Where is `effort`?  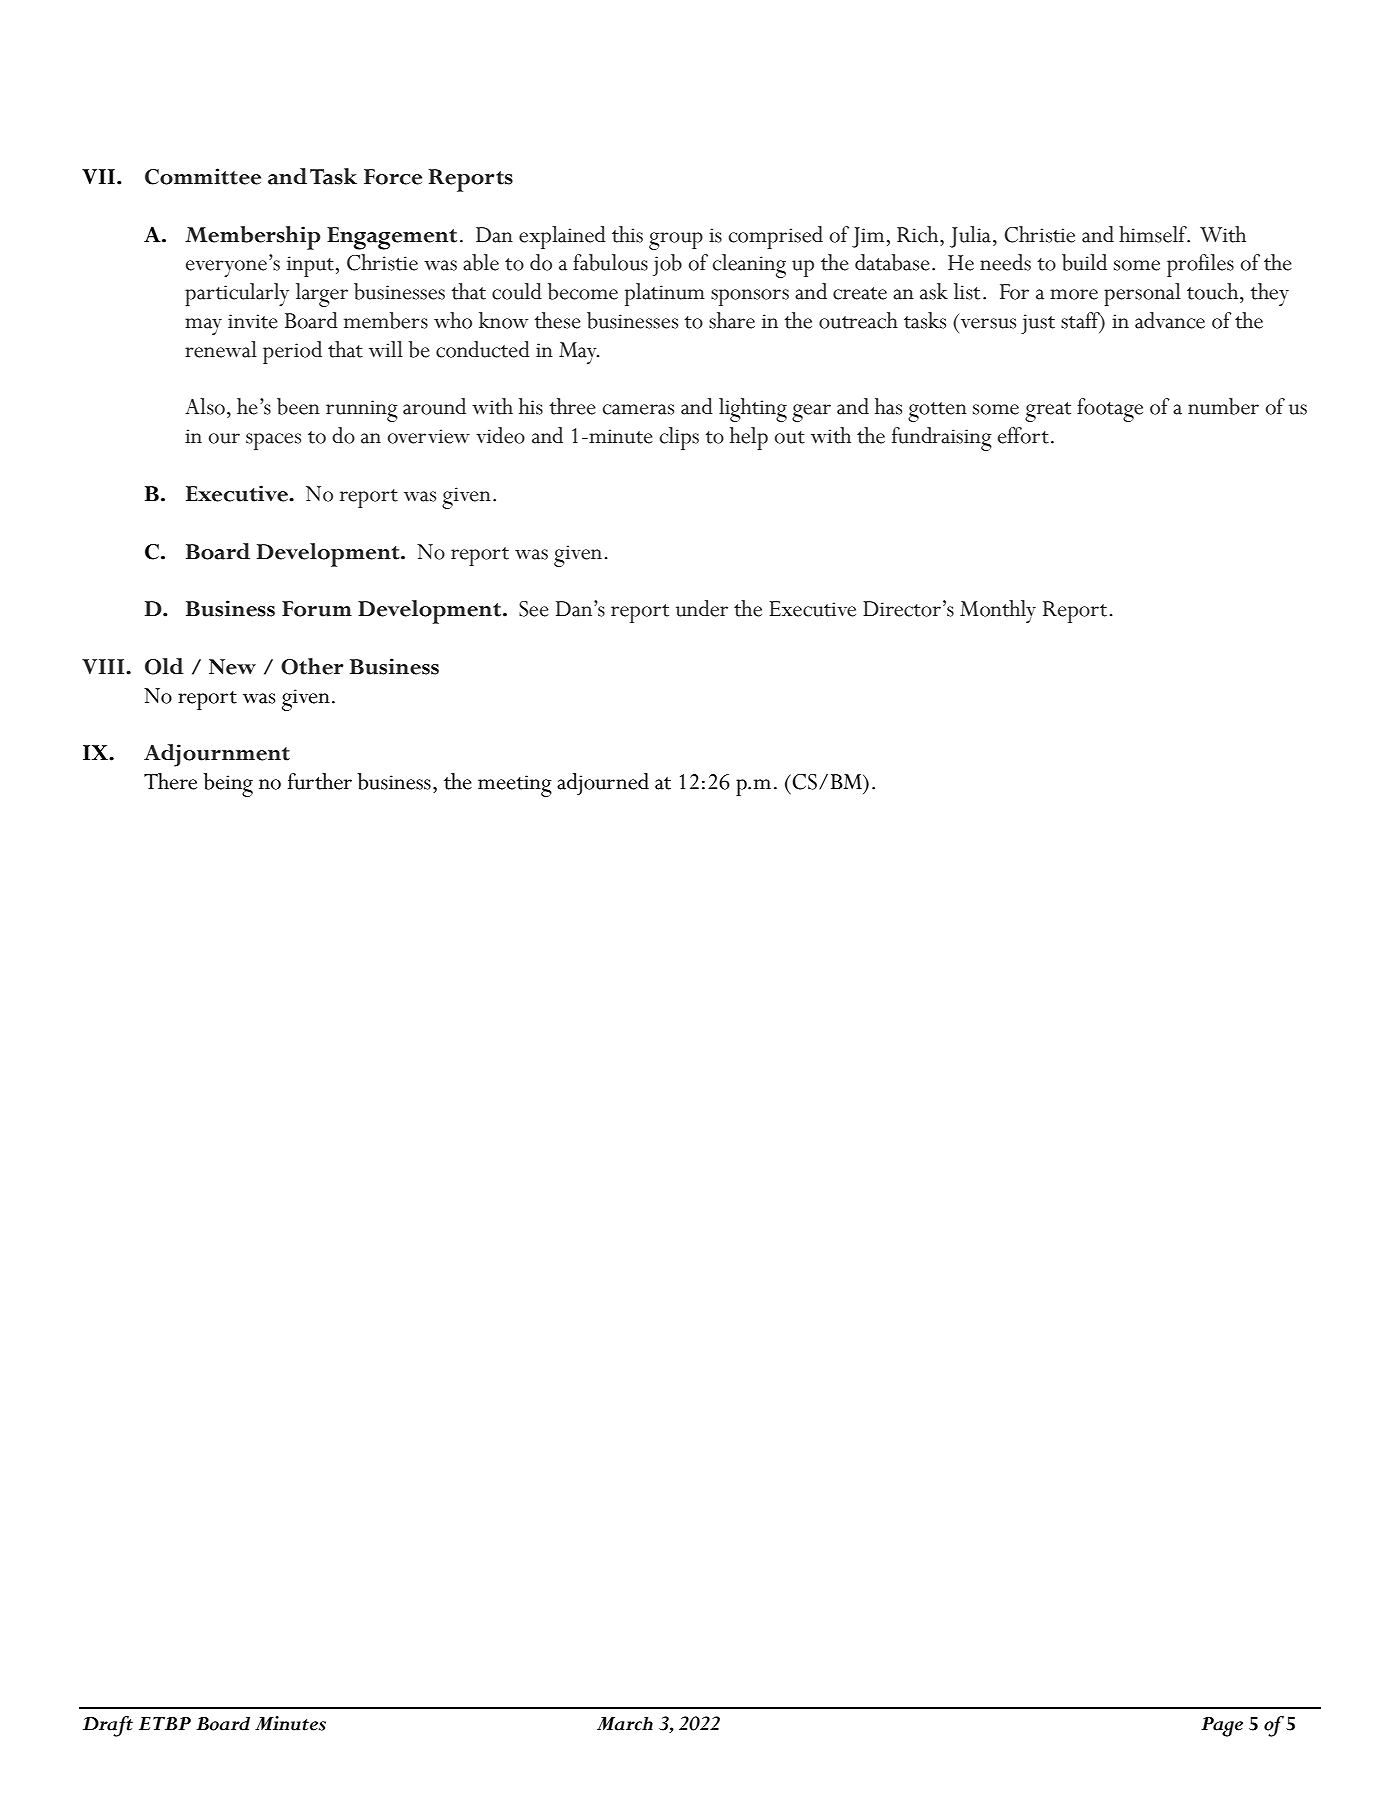
effort is located at coordinates (1023, 435).
